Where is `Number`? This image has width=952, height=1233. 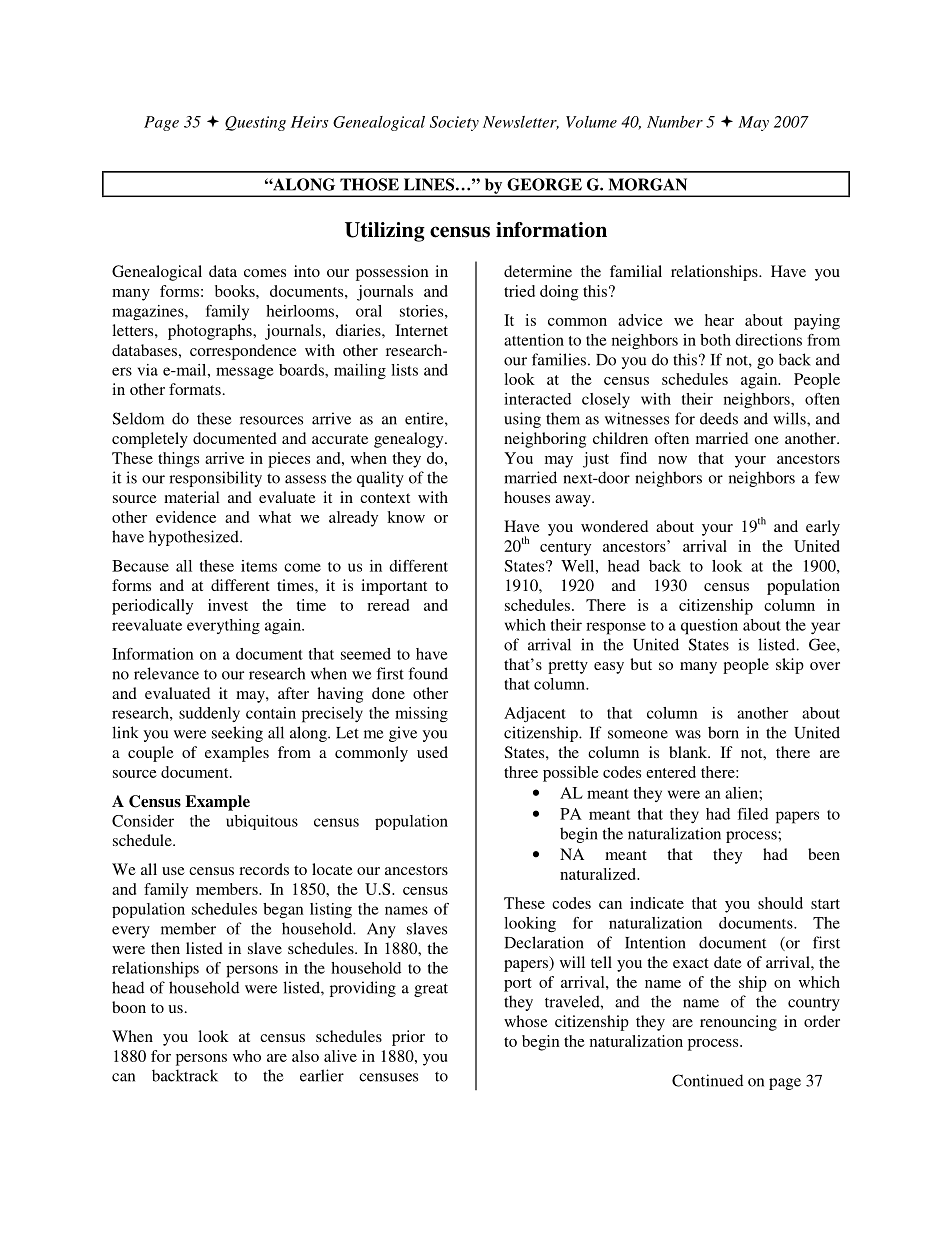 Number is located at coordinates (675, 122).
